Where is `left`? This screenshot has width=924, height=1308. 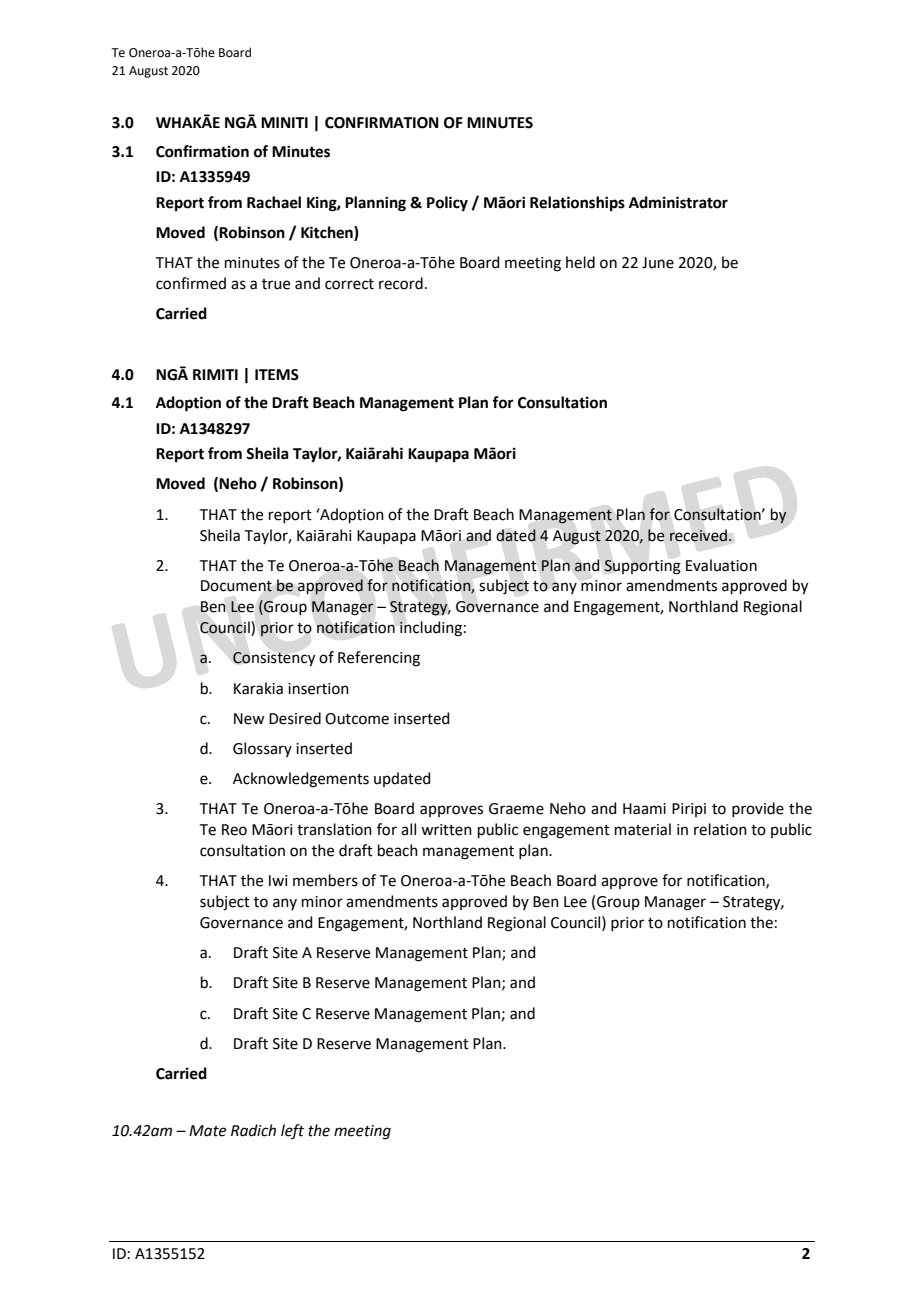 left is located at coordinates (292, 1131).
